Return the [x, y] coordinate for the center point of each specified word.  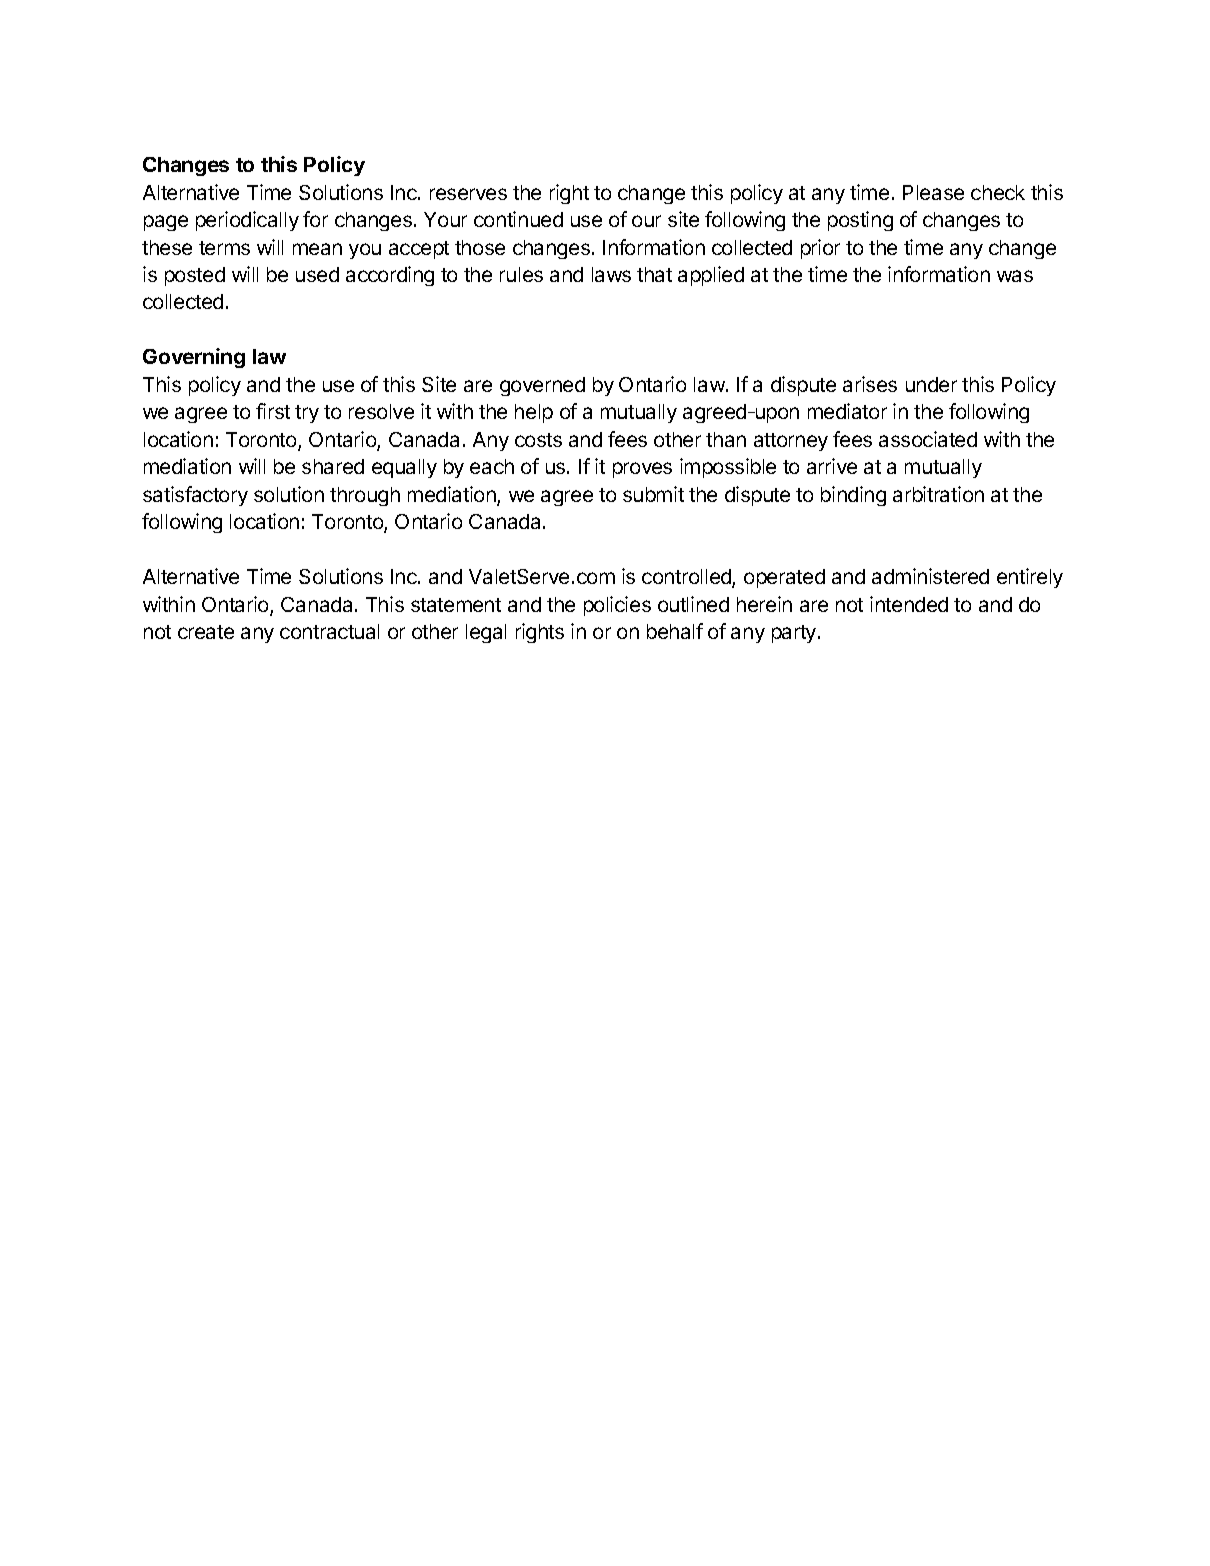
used [317, 274]
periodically [247, 221]
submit [653, 494]
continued [518, 219]
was [1015, 276]
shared [333, 466]
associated [928, 439]
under [931, 384]
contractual [329, 631]
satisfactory [195, 496]
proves [642, 470]
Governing [194, 358]
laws [611, 274]
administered [930, 576]
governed [542, 386]
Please [933, 192]
